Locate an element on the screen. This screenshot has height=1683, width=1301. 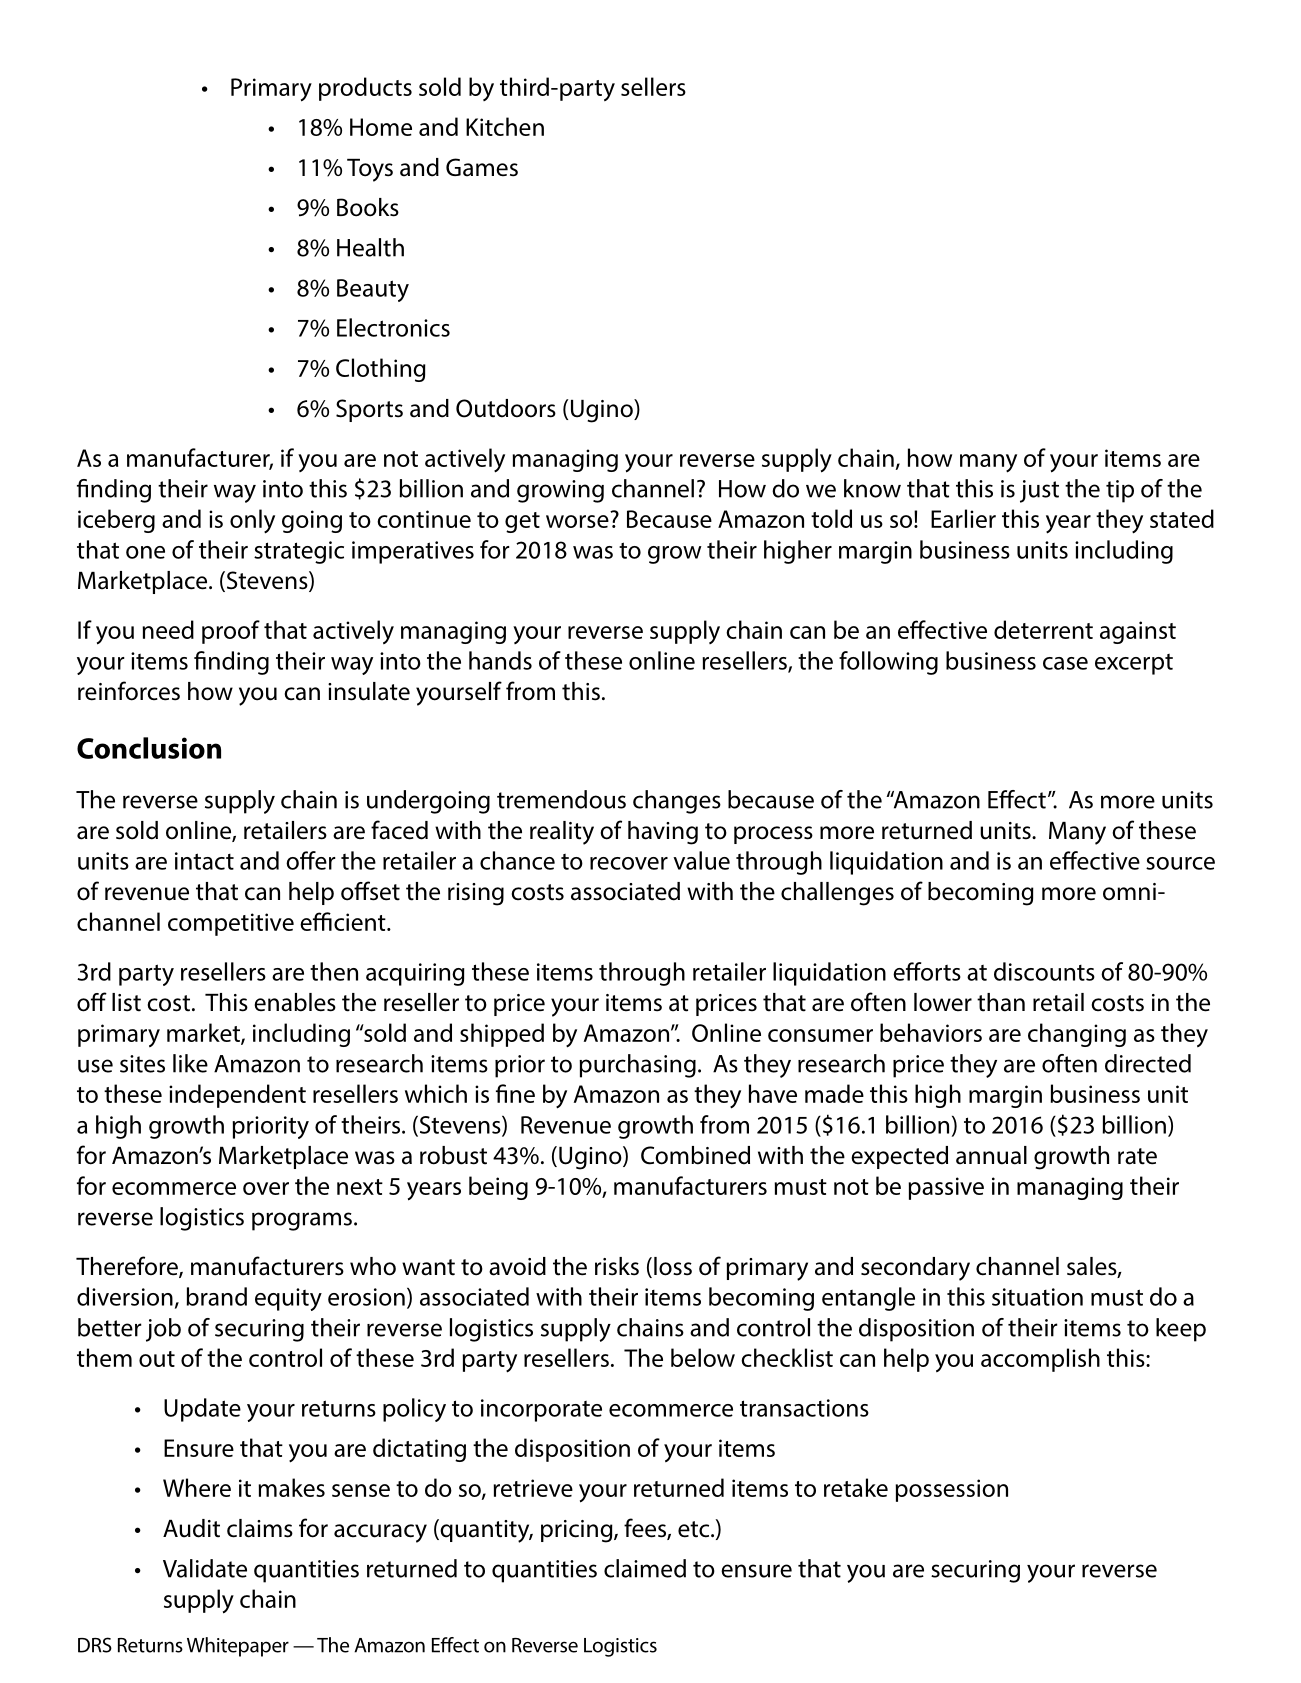
annual is located at coordinates (991, 1155).
